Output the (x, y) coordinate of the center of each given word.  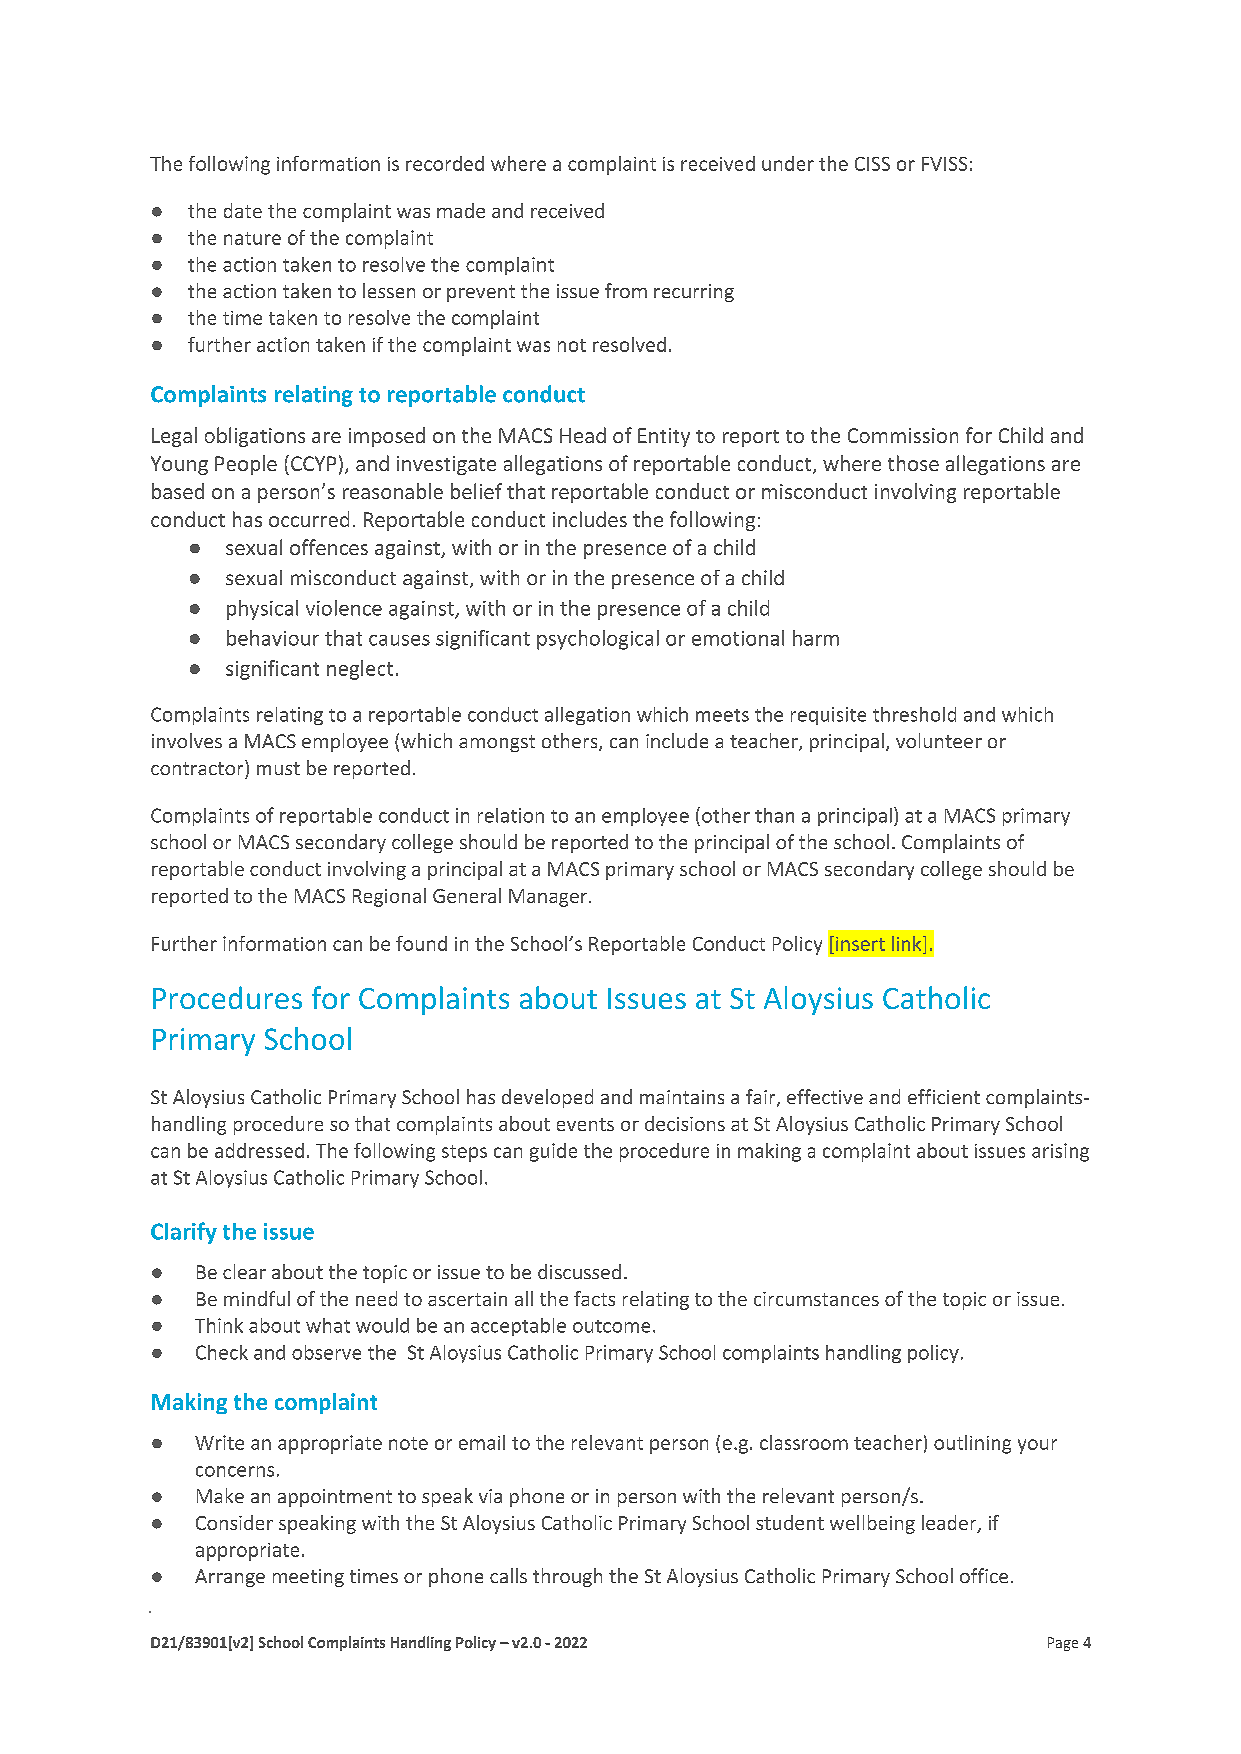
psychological (598, 640)
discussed (579, 1271)
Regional (389, 897)
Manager (549, 898)
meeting (308, 1578)
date (243, 210)
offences (329, 547)
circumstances (816, 1299)
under (788, 163)
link (908, 943)
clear (244, 1271)
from (626, 290)
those (913, 463)
